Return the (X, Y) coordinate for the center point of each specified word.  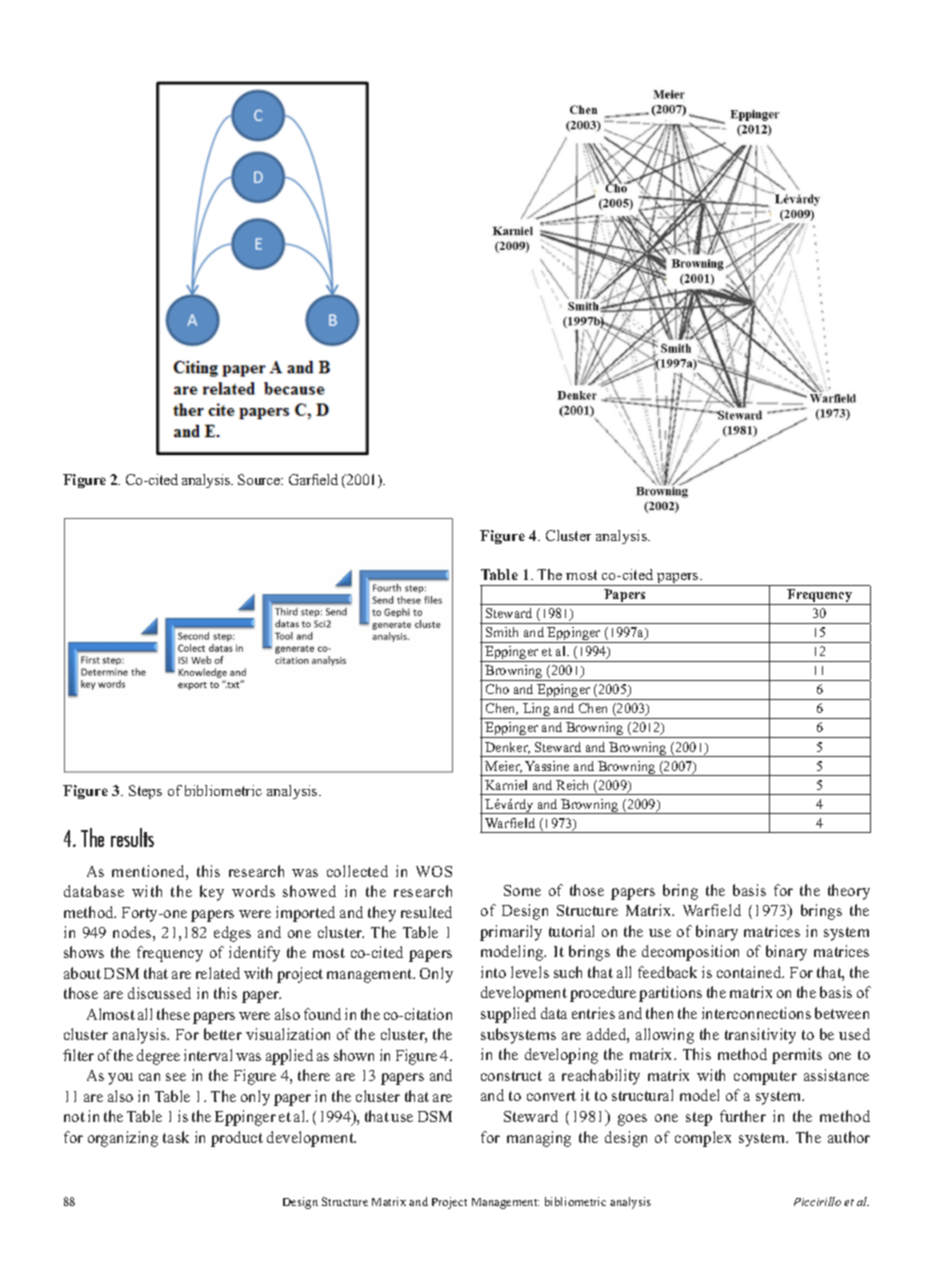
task (176, 1137)
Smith (502, 632)
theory (849, 892)
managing (539, 1139)
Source (260, 479)
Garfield (313, 479)
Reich (572, 785)
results (132, 837)
